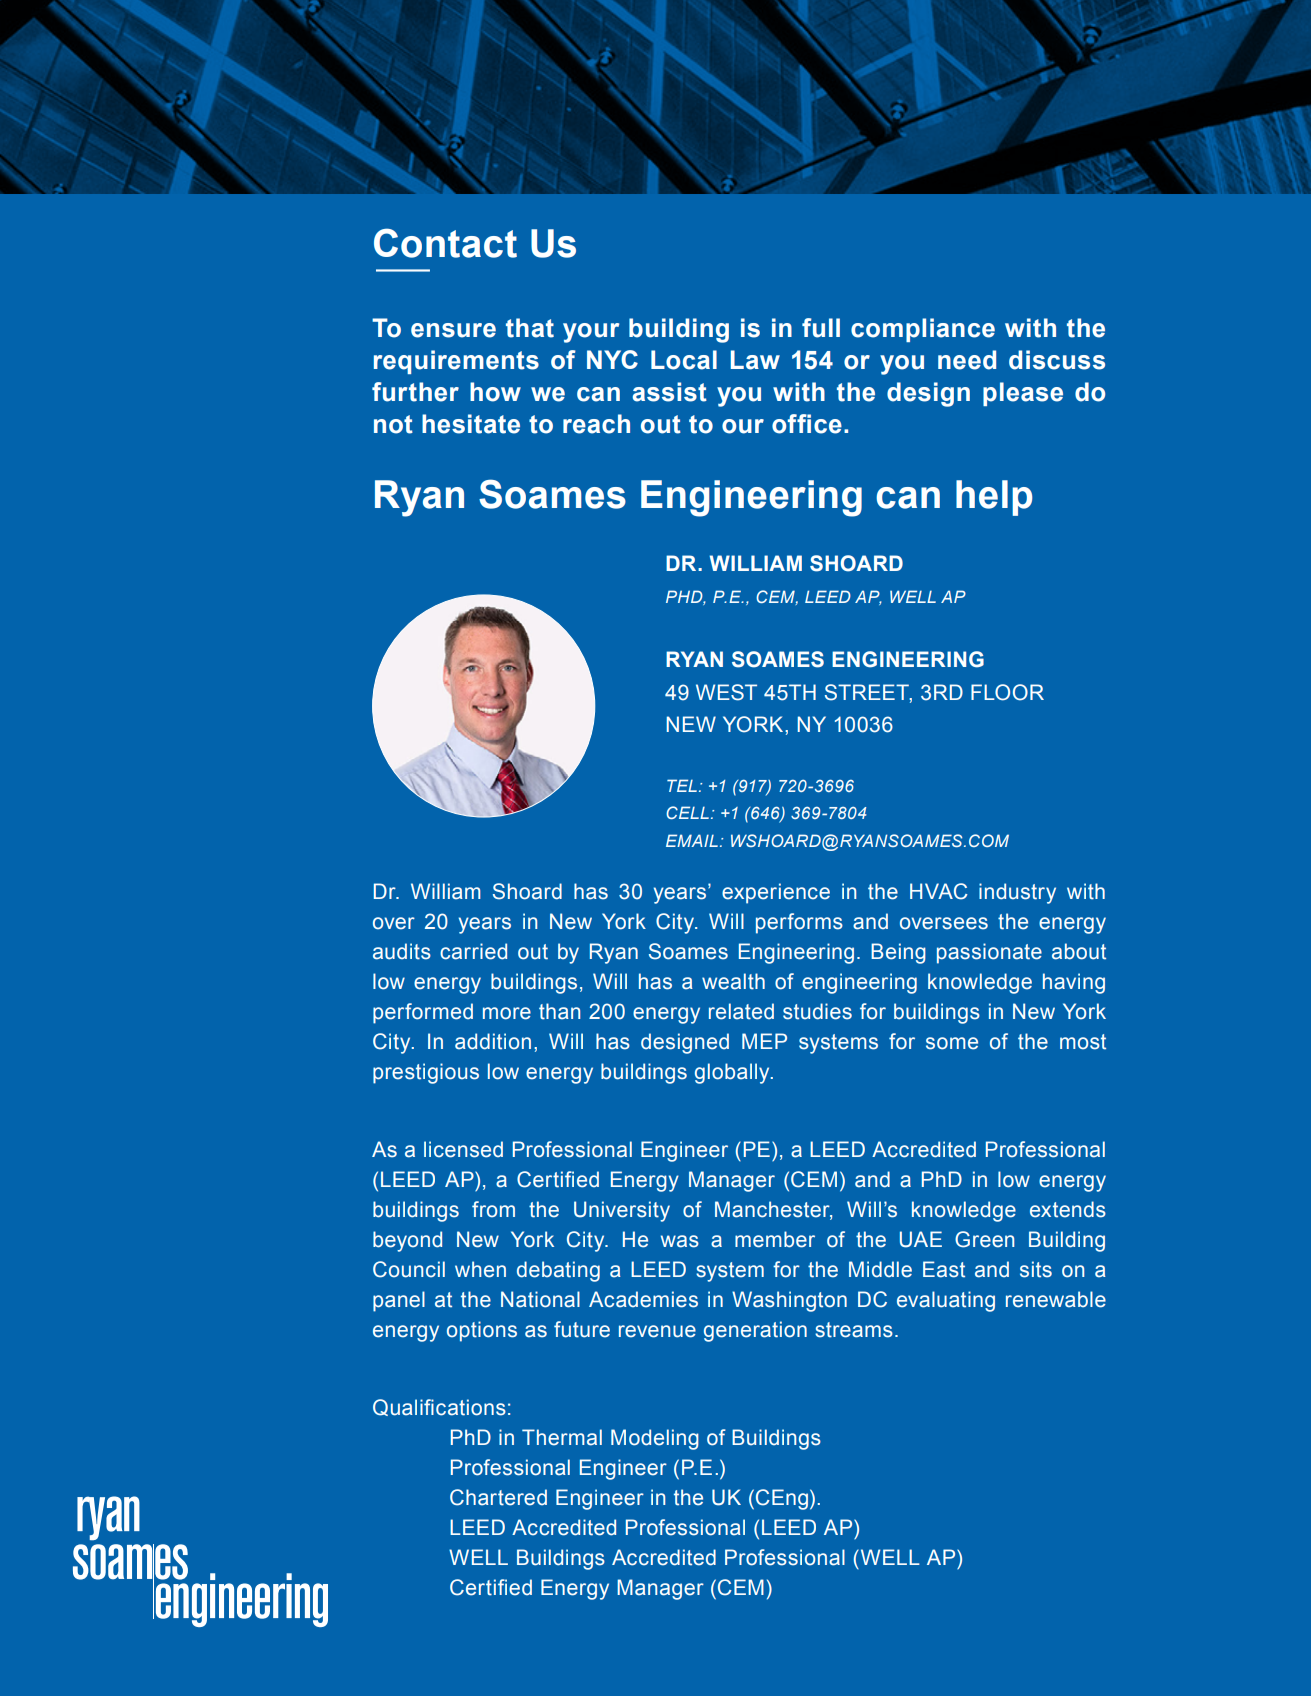 Image resolution: width=1311 pixels, height=1696 pixels. I want to click on Chartered, so click(498, 1497).
